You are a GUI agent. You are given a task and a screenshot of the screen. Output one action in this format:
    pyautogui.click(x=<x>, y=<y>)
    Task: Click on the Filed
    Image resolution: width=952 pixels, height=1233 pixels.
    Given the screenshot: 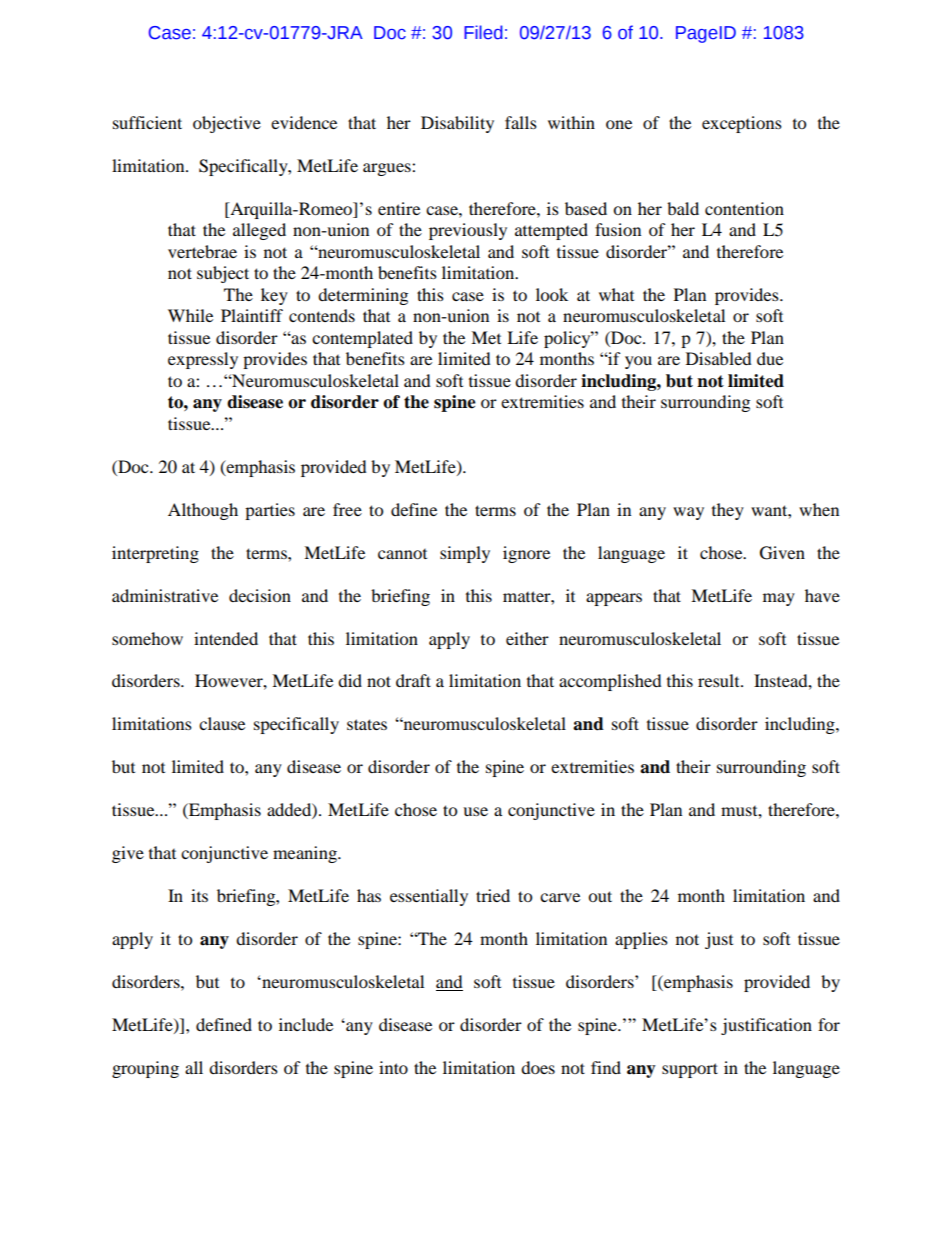 What is the action you would take?
    pyautogui.click(x=483, y=32)
